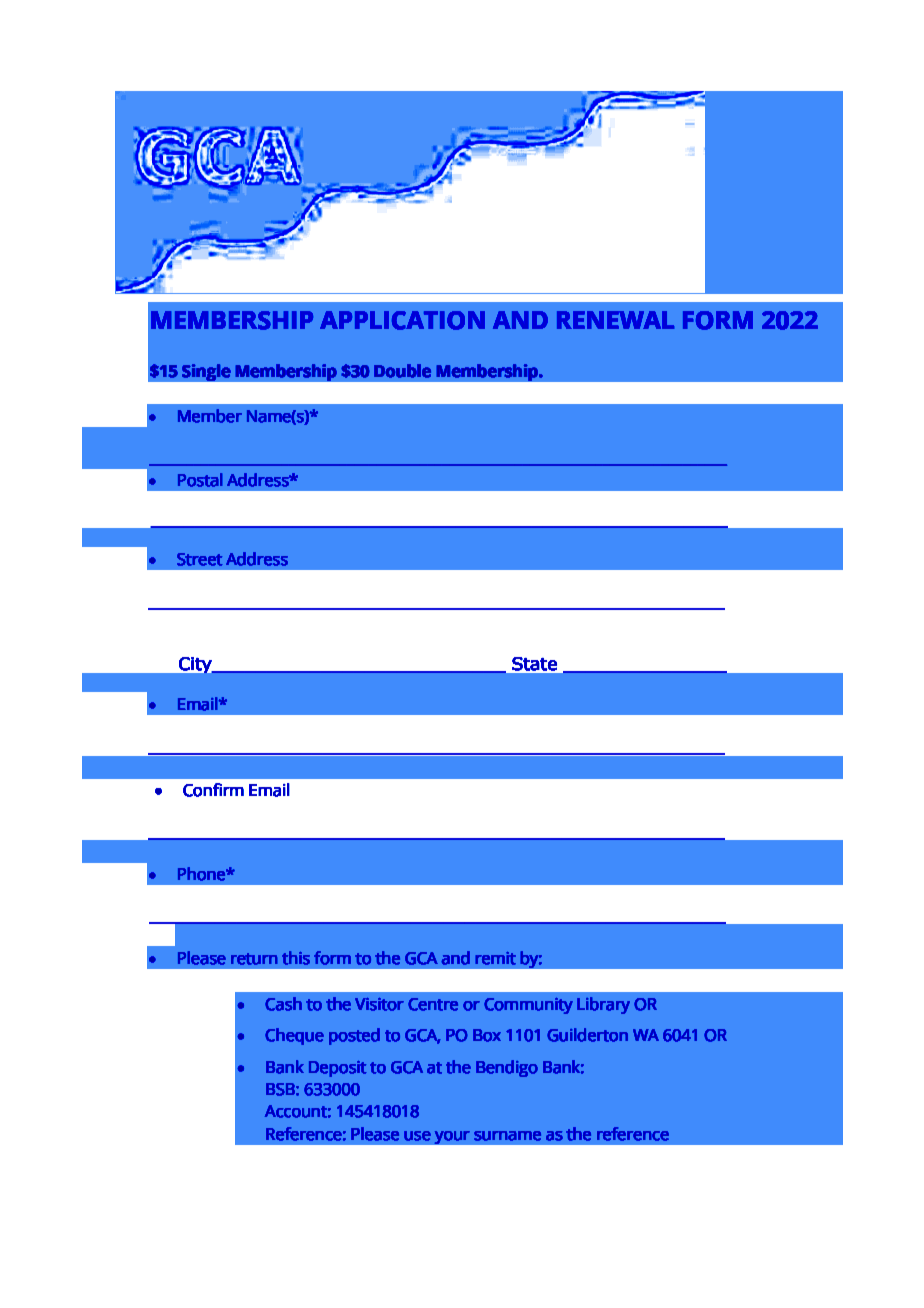 The height and width of the image is (1308, 924). I want to click on Confirm, so click(213, 790).
